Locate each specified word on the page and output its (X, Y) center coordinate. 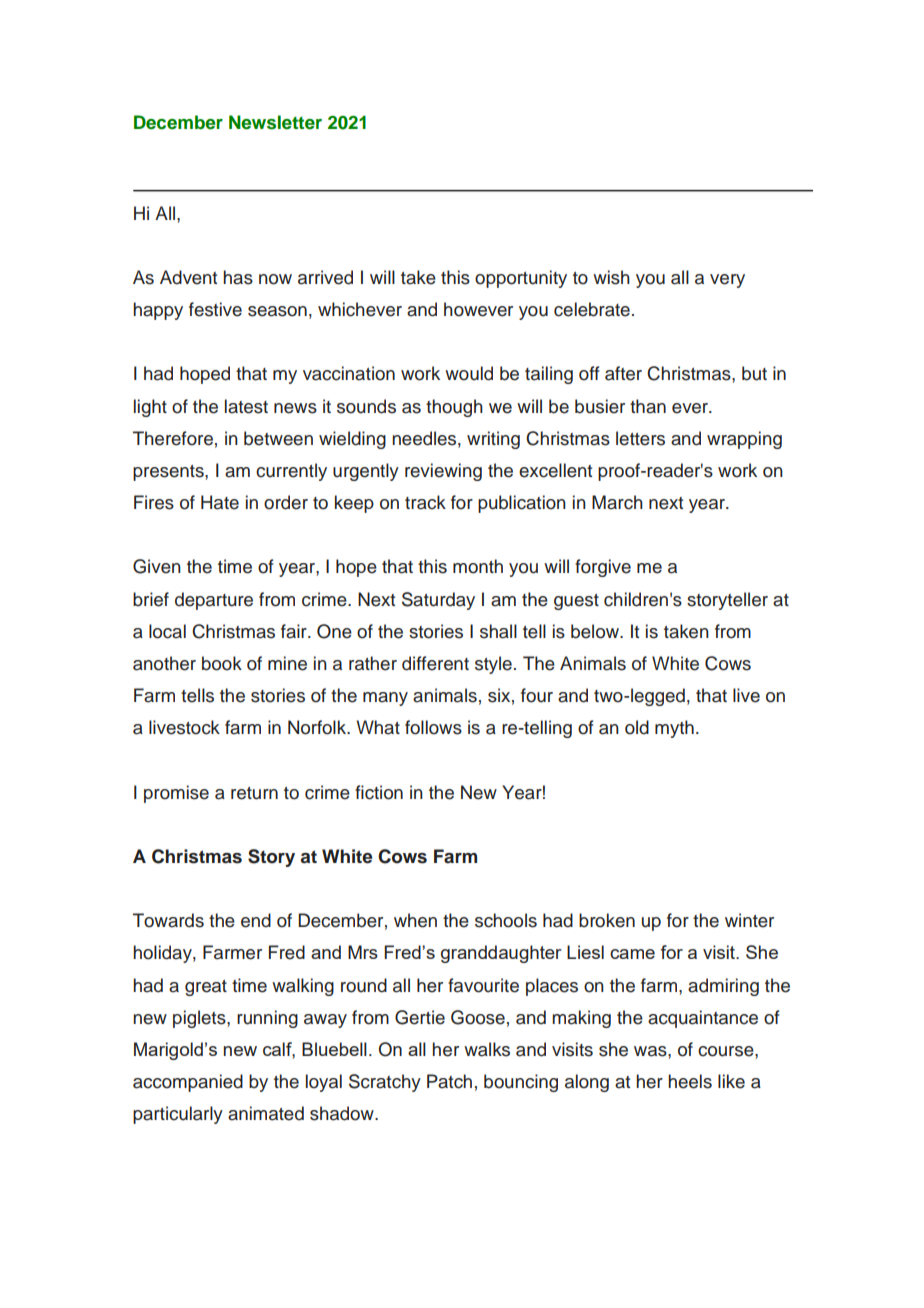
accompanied (188, 1083)
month (478, 566)
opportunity (521, 279)
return (254, 793)
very (727, 281)
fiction (379, 792)
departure (214, 601)
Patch (449, 1081)
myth (674, 729)
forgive (603, 568)
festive (215, 309)
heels (690, 1081)
